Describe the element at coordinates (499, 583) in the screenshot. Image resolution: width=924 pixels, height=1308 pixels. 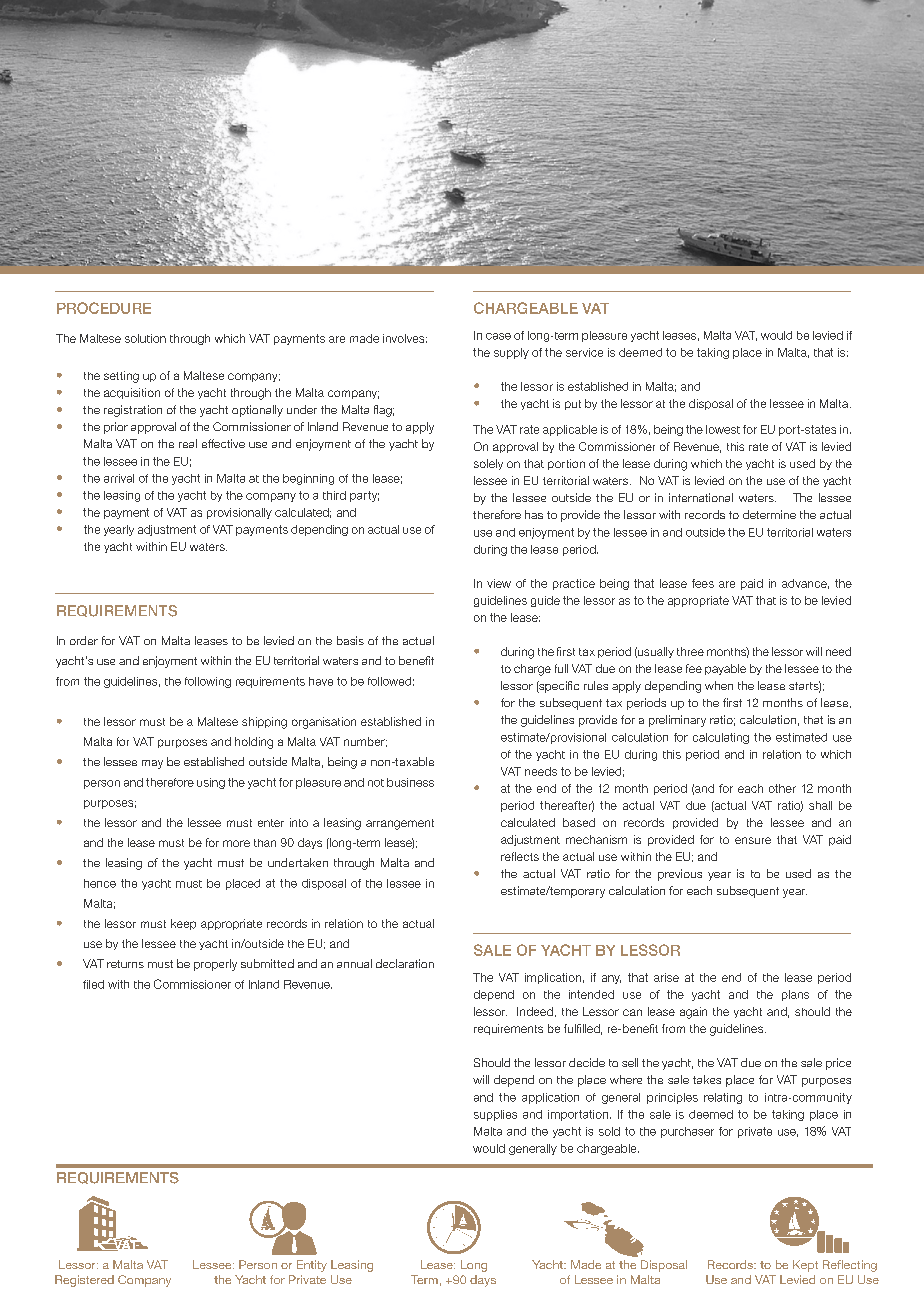
I see `view` at that location.
